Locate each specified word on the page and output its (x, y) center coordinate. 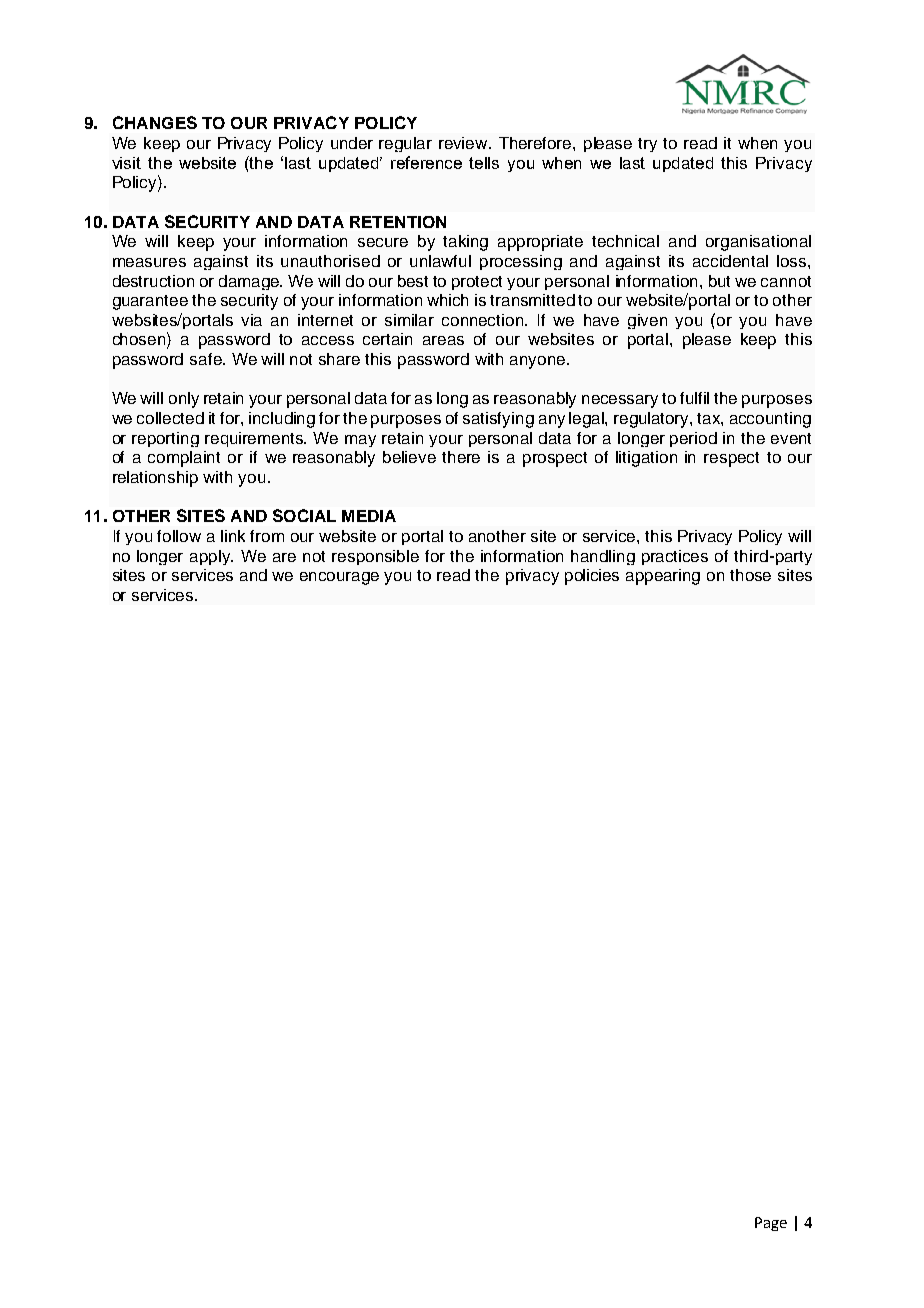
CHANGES (155, 122)
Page (771, 1224)
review (464, 143)
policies (592, 577)
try (647, 145)
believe (409, 457)
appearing (663, 577)
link (233, 536)
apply (211, 557)
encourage (339, 578)
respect (731, 459)
